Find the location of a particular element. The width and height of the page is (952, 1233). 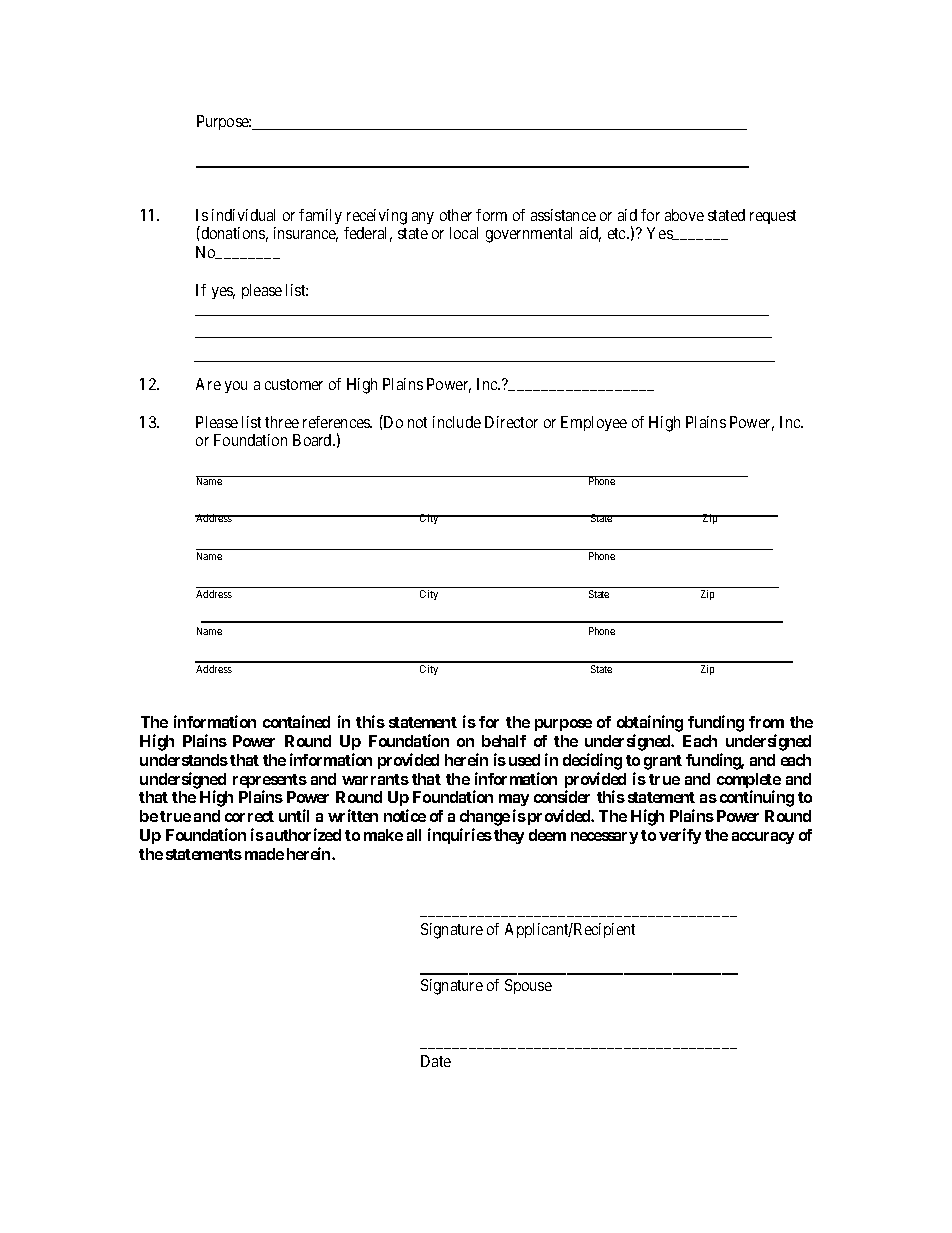

verify is located at coordinates (680, 836).
